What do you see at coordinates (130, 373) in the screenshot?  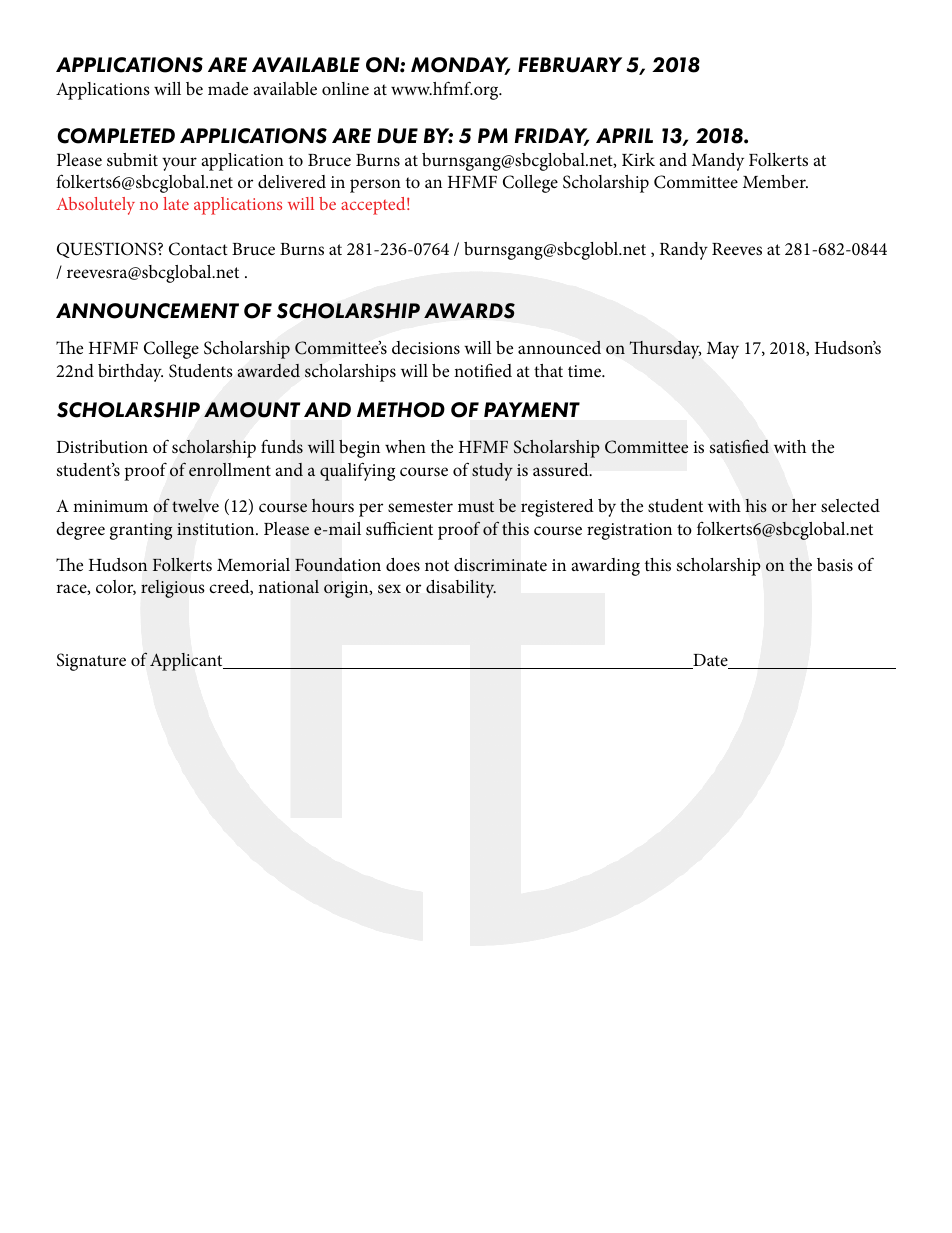 I see `birthday` at bounding box center [130, 373].
